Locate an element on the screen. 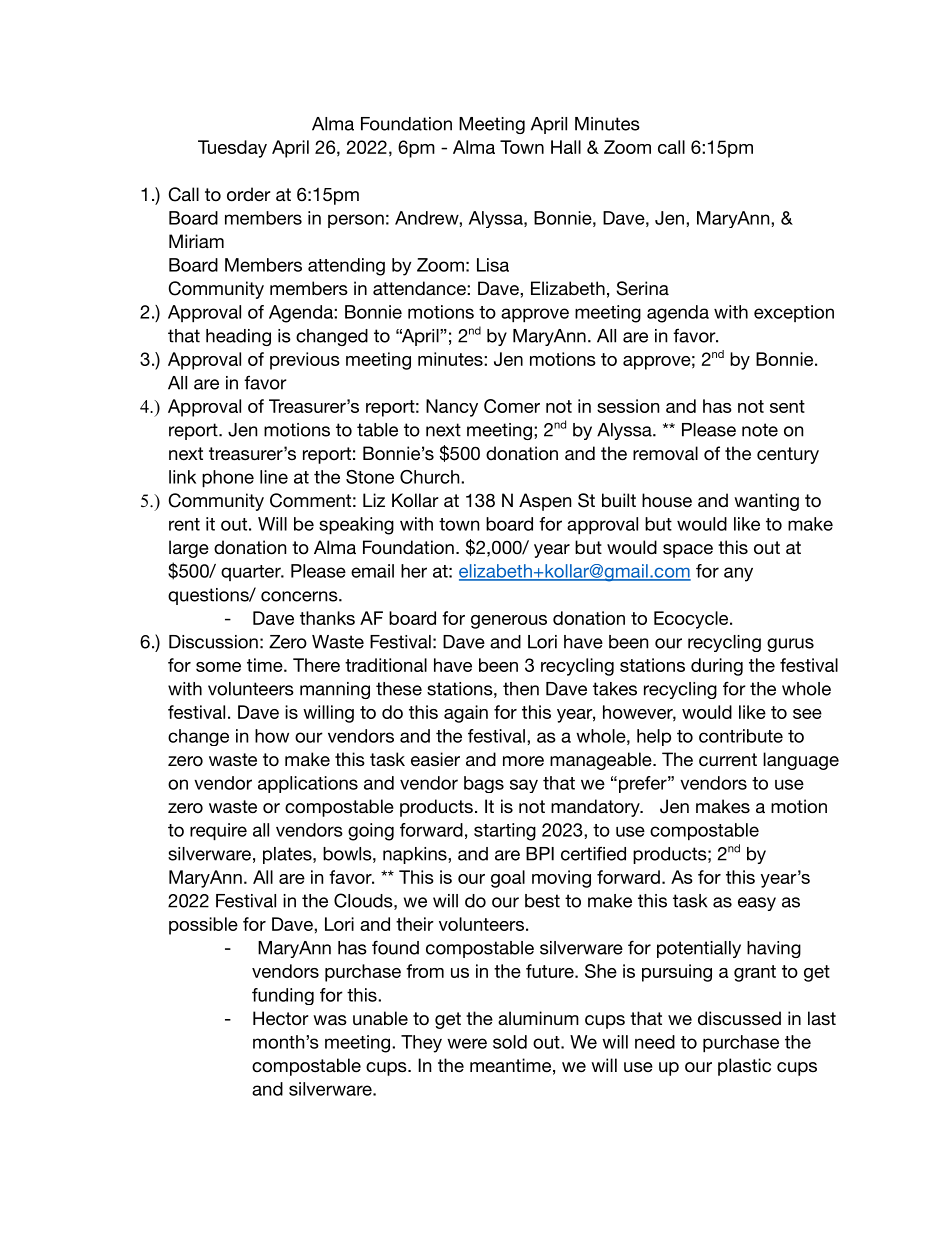 The width and height of the screenshot is (952, 1233). Hector is located at coordinates (281, 1018).
